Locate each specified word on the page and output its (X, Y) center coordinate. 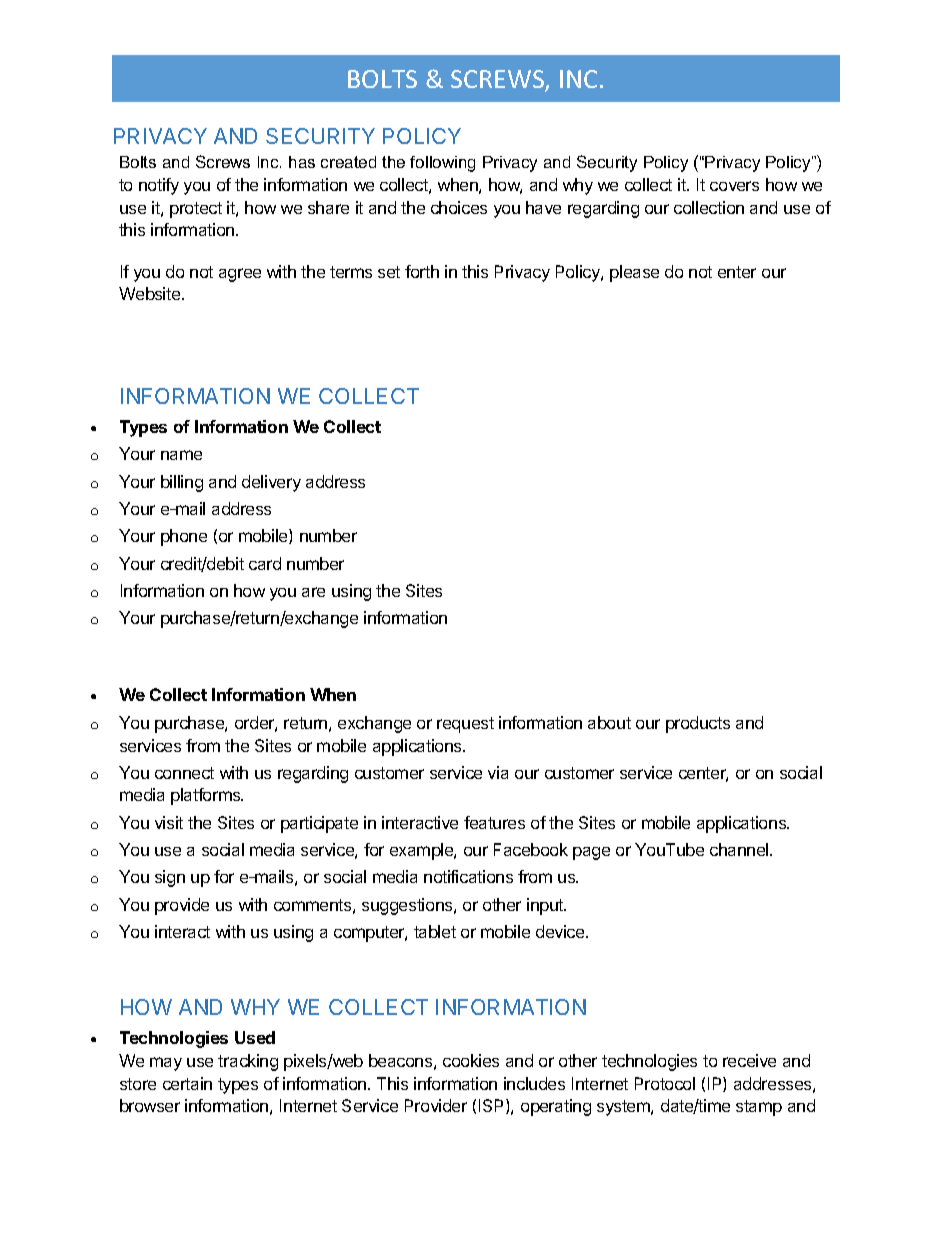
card (265, 563)
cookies (471, 1060)
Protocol (665, 1083)
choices (459, 207)
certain (187, 1083)
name (181, 455)
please (634, 273)
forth (422, 271)
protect (196, 210)
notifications (468, 876)
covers (734, 186)
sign (170, 878)
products (698, 724)
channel (740, 849)
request (465, 725)
